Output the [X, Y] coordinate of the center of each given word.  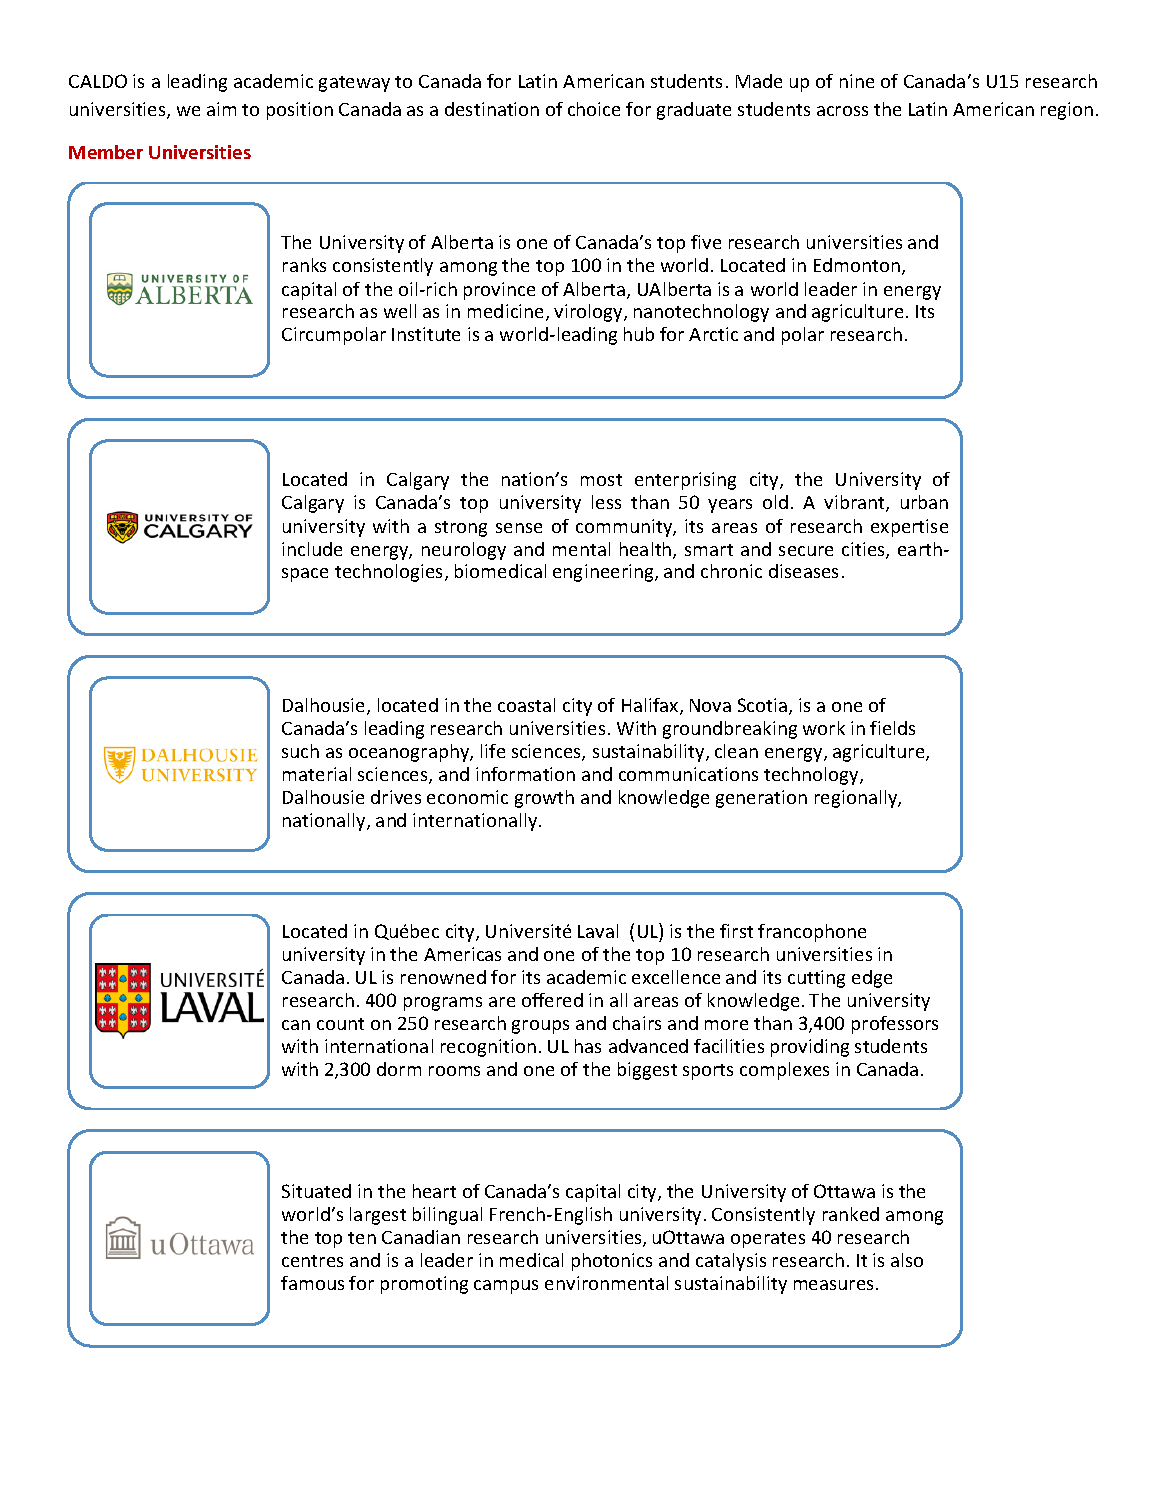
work [824, 728]
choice [594, 109]
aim [221, 109]
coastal [526, 705]
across [842, 111]
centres [312, 1261]
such [300, 751]
